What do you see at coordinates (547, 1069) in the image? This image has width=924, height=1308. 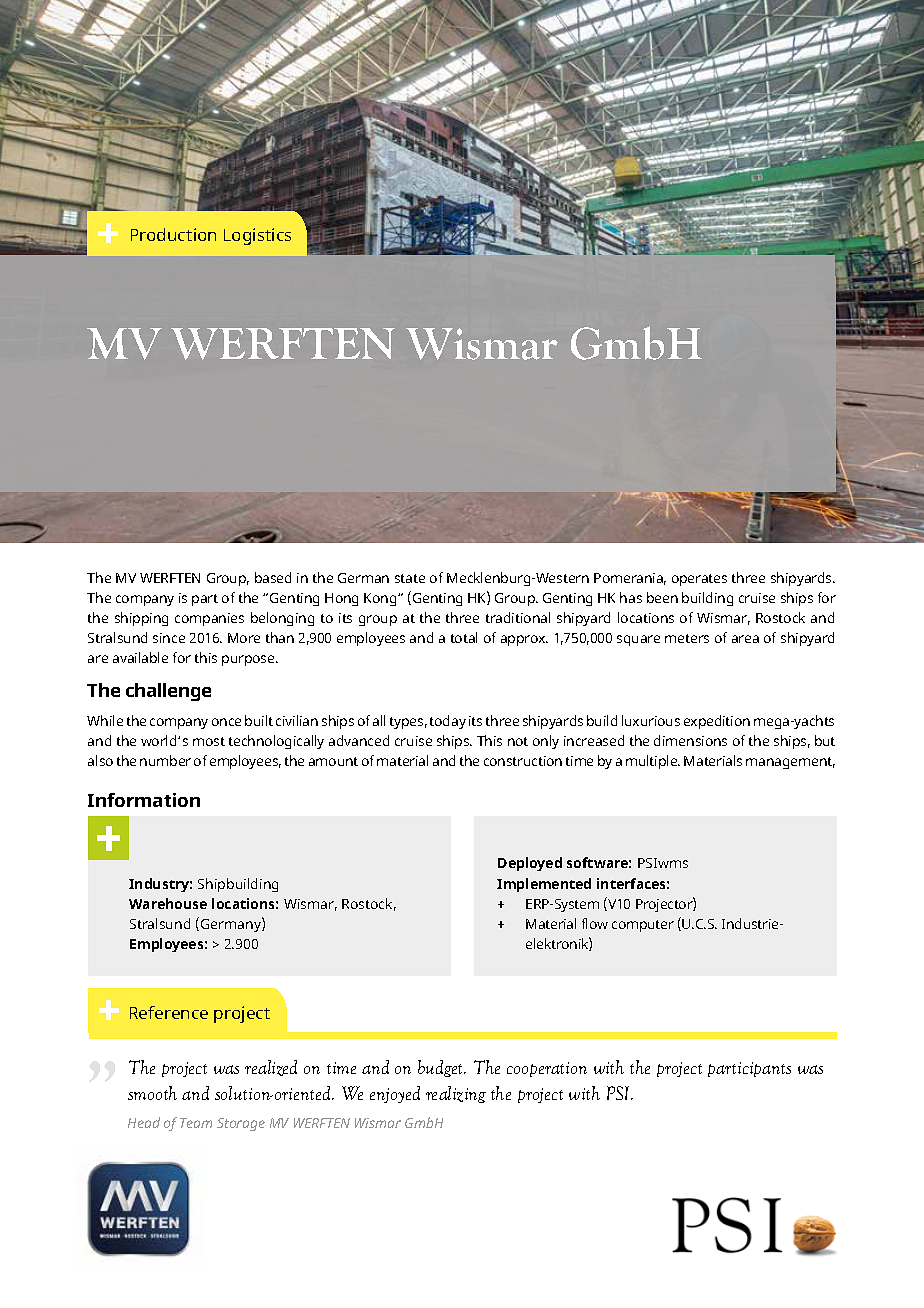 I see `cooperation` at bounding box center [547, 1069].
